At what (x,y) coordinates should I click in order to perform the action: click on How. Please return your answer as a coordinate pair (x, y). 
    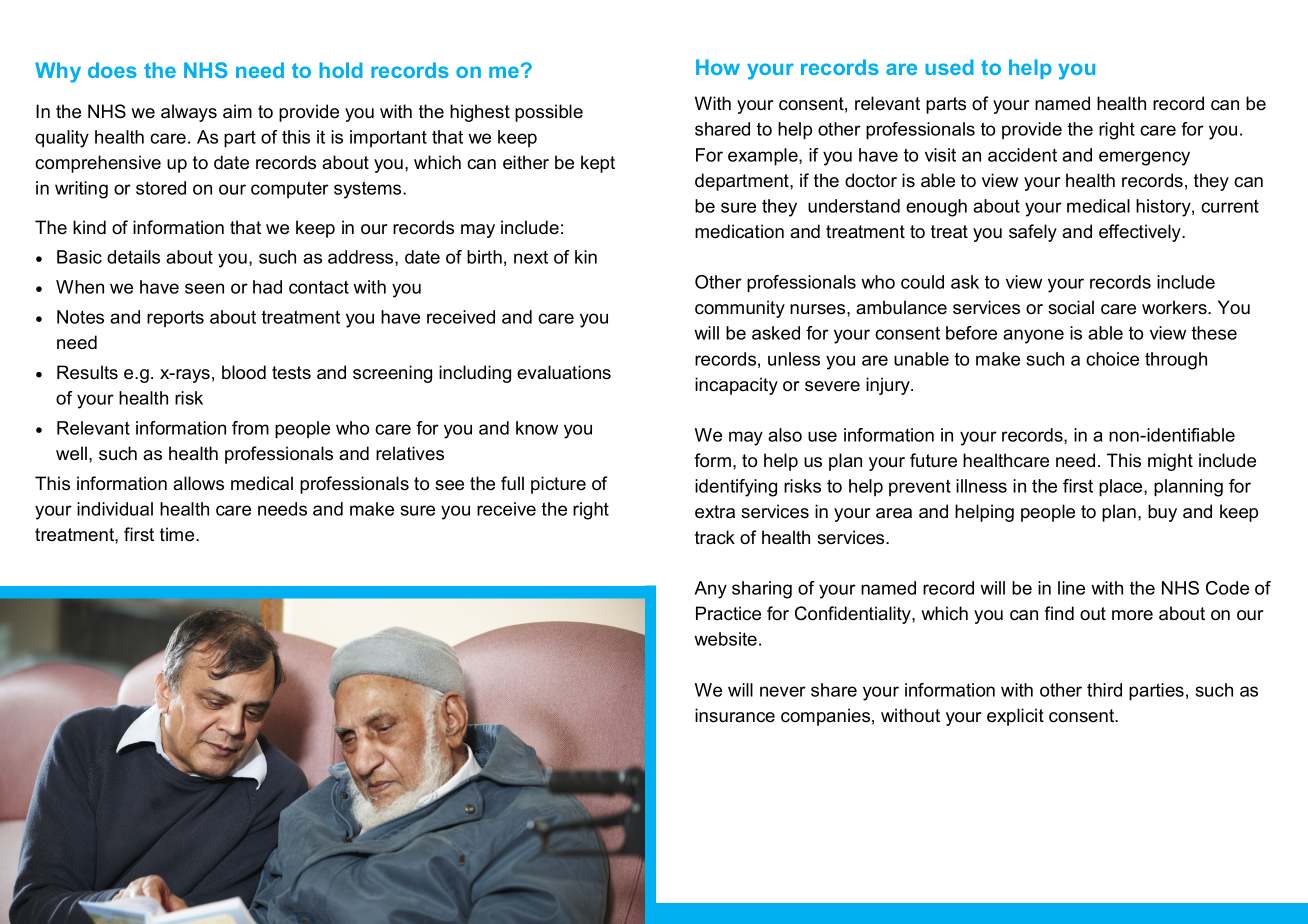
    Looking at the image, I should click on (718, 67).
